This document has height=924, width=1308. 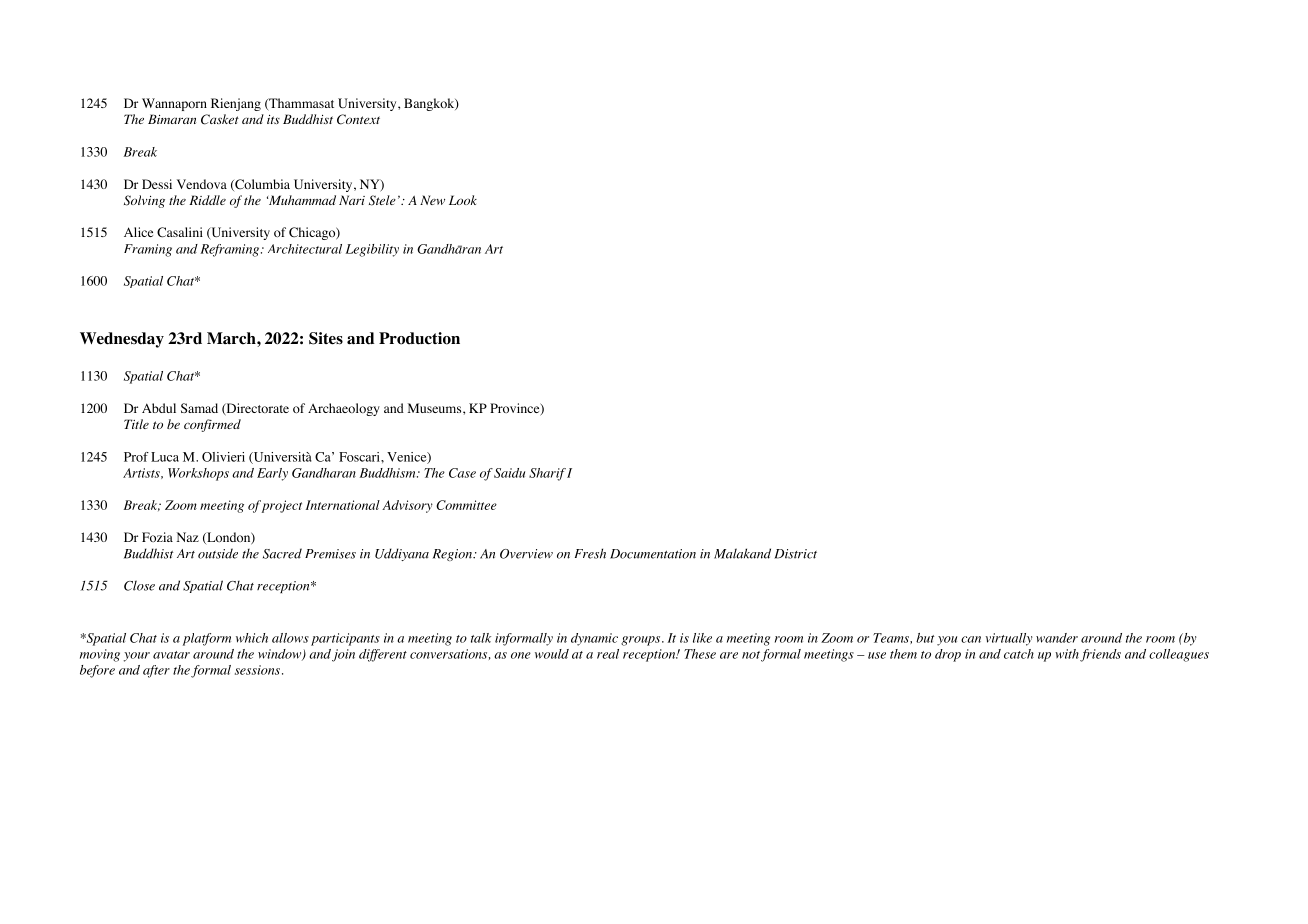 What do you see at coordinates (608, 654) in the document?
I see `real` at bounding box center [608, 654].
